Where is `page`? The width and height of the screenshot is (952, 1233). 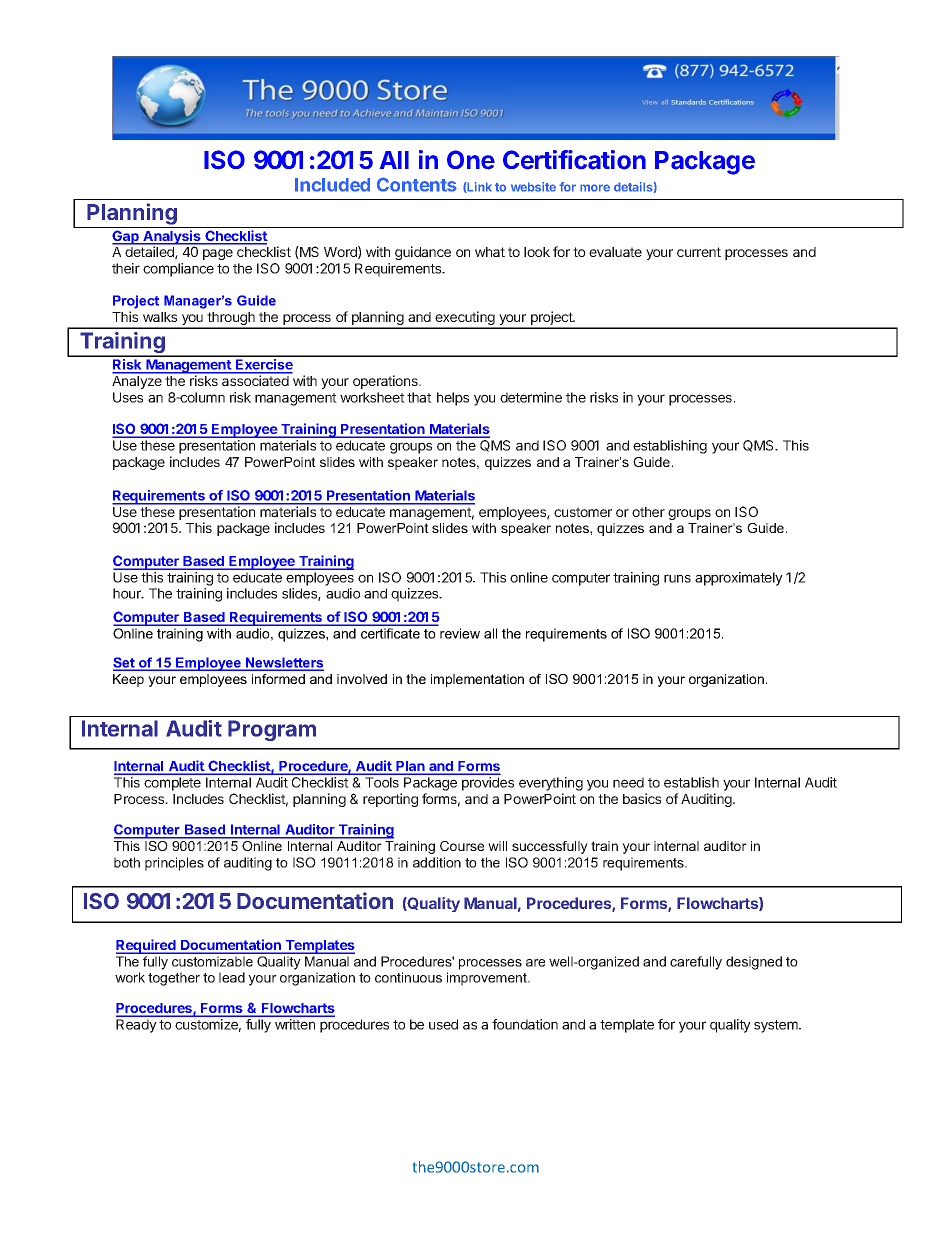
page is located at coordinates (218, 254).
